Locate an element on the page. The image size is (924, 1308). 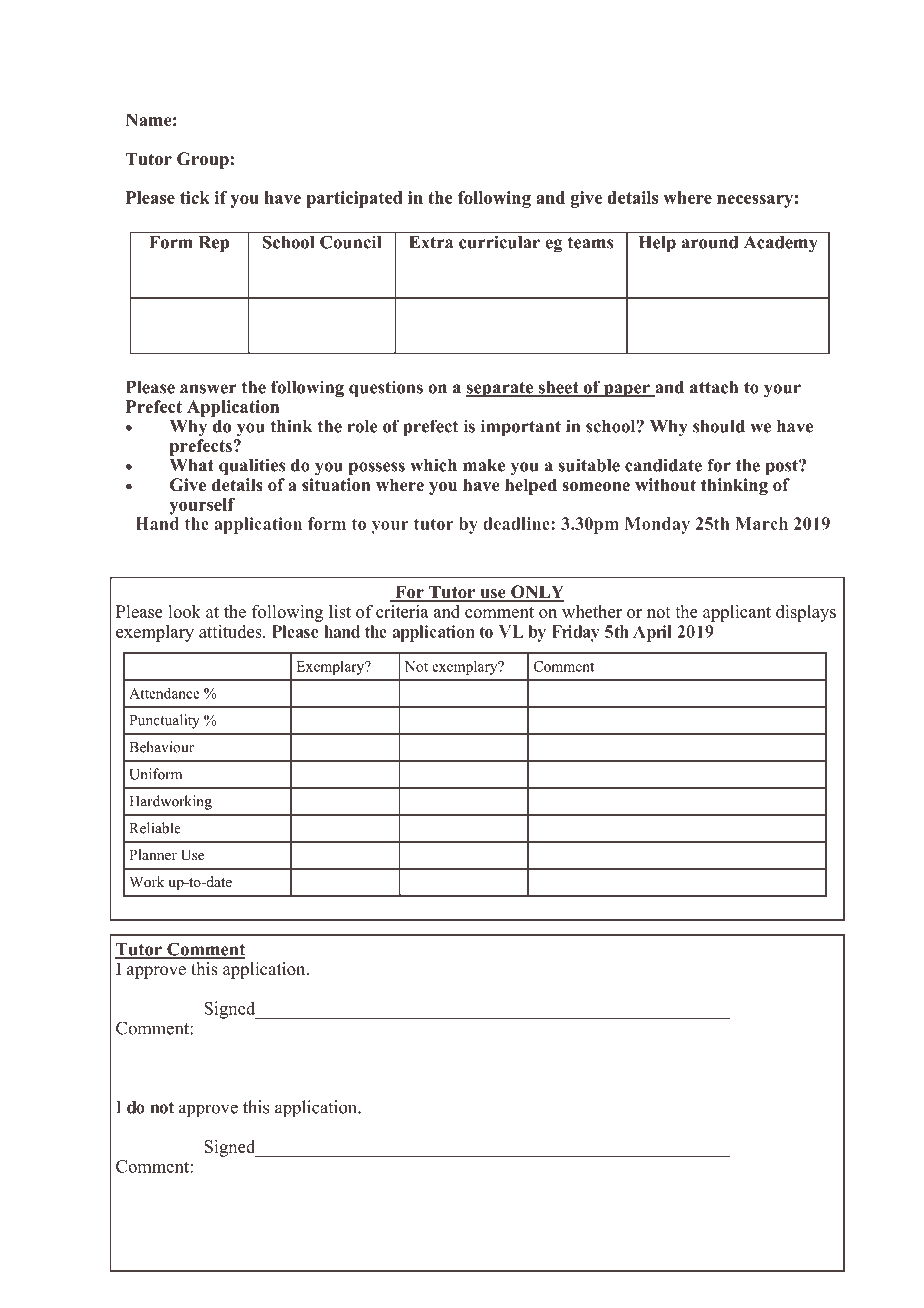
April is located at coordinates (652, 633).
